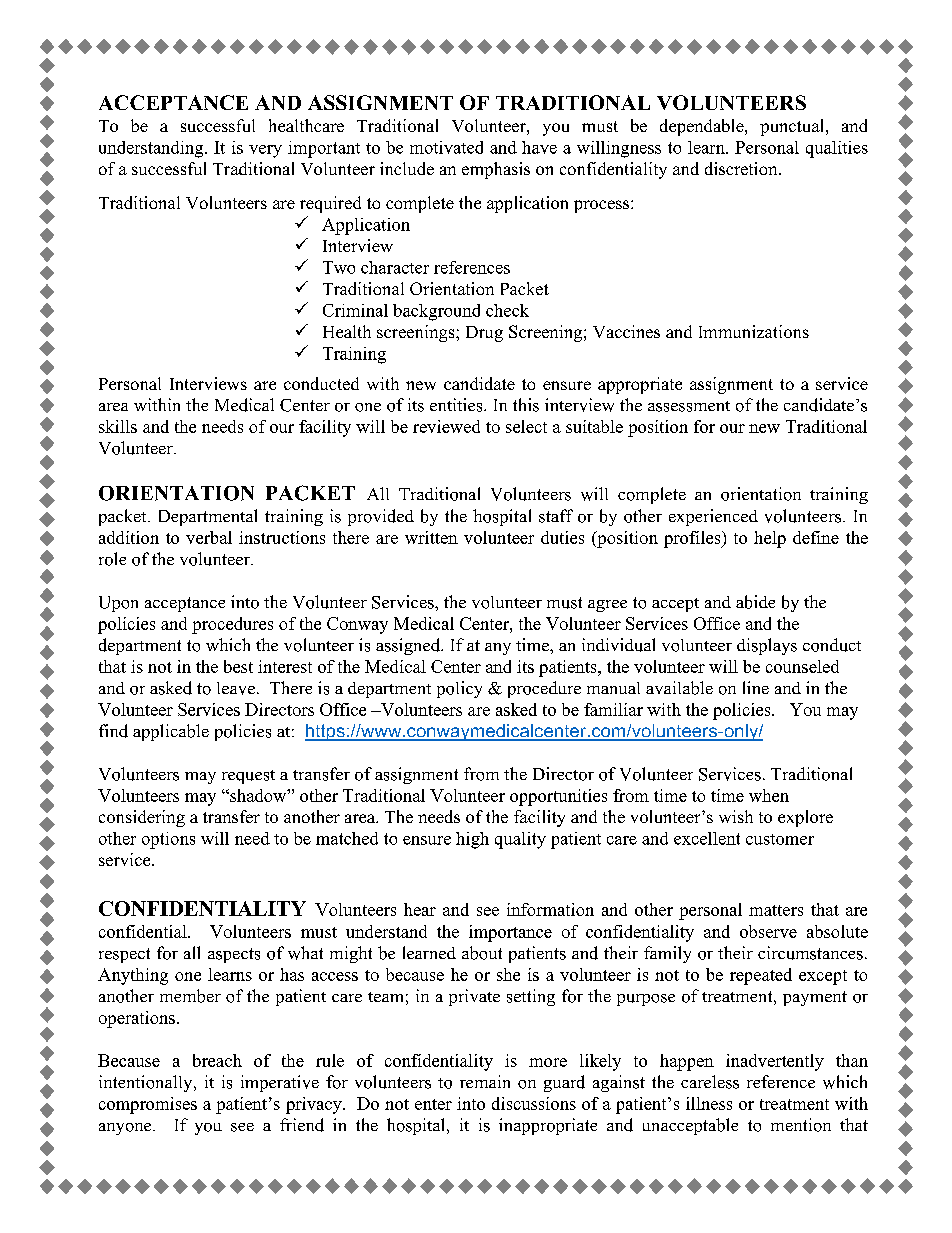  Describe the element at coordinates (248, 777) in the screenshot. I see `request` at that location.
